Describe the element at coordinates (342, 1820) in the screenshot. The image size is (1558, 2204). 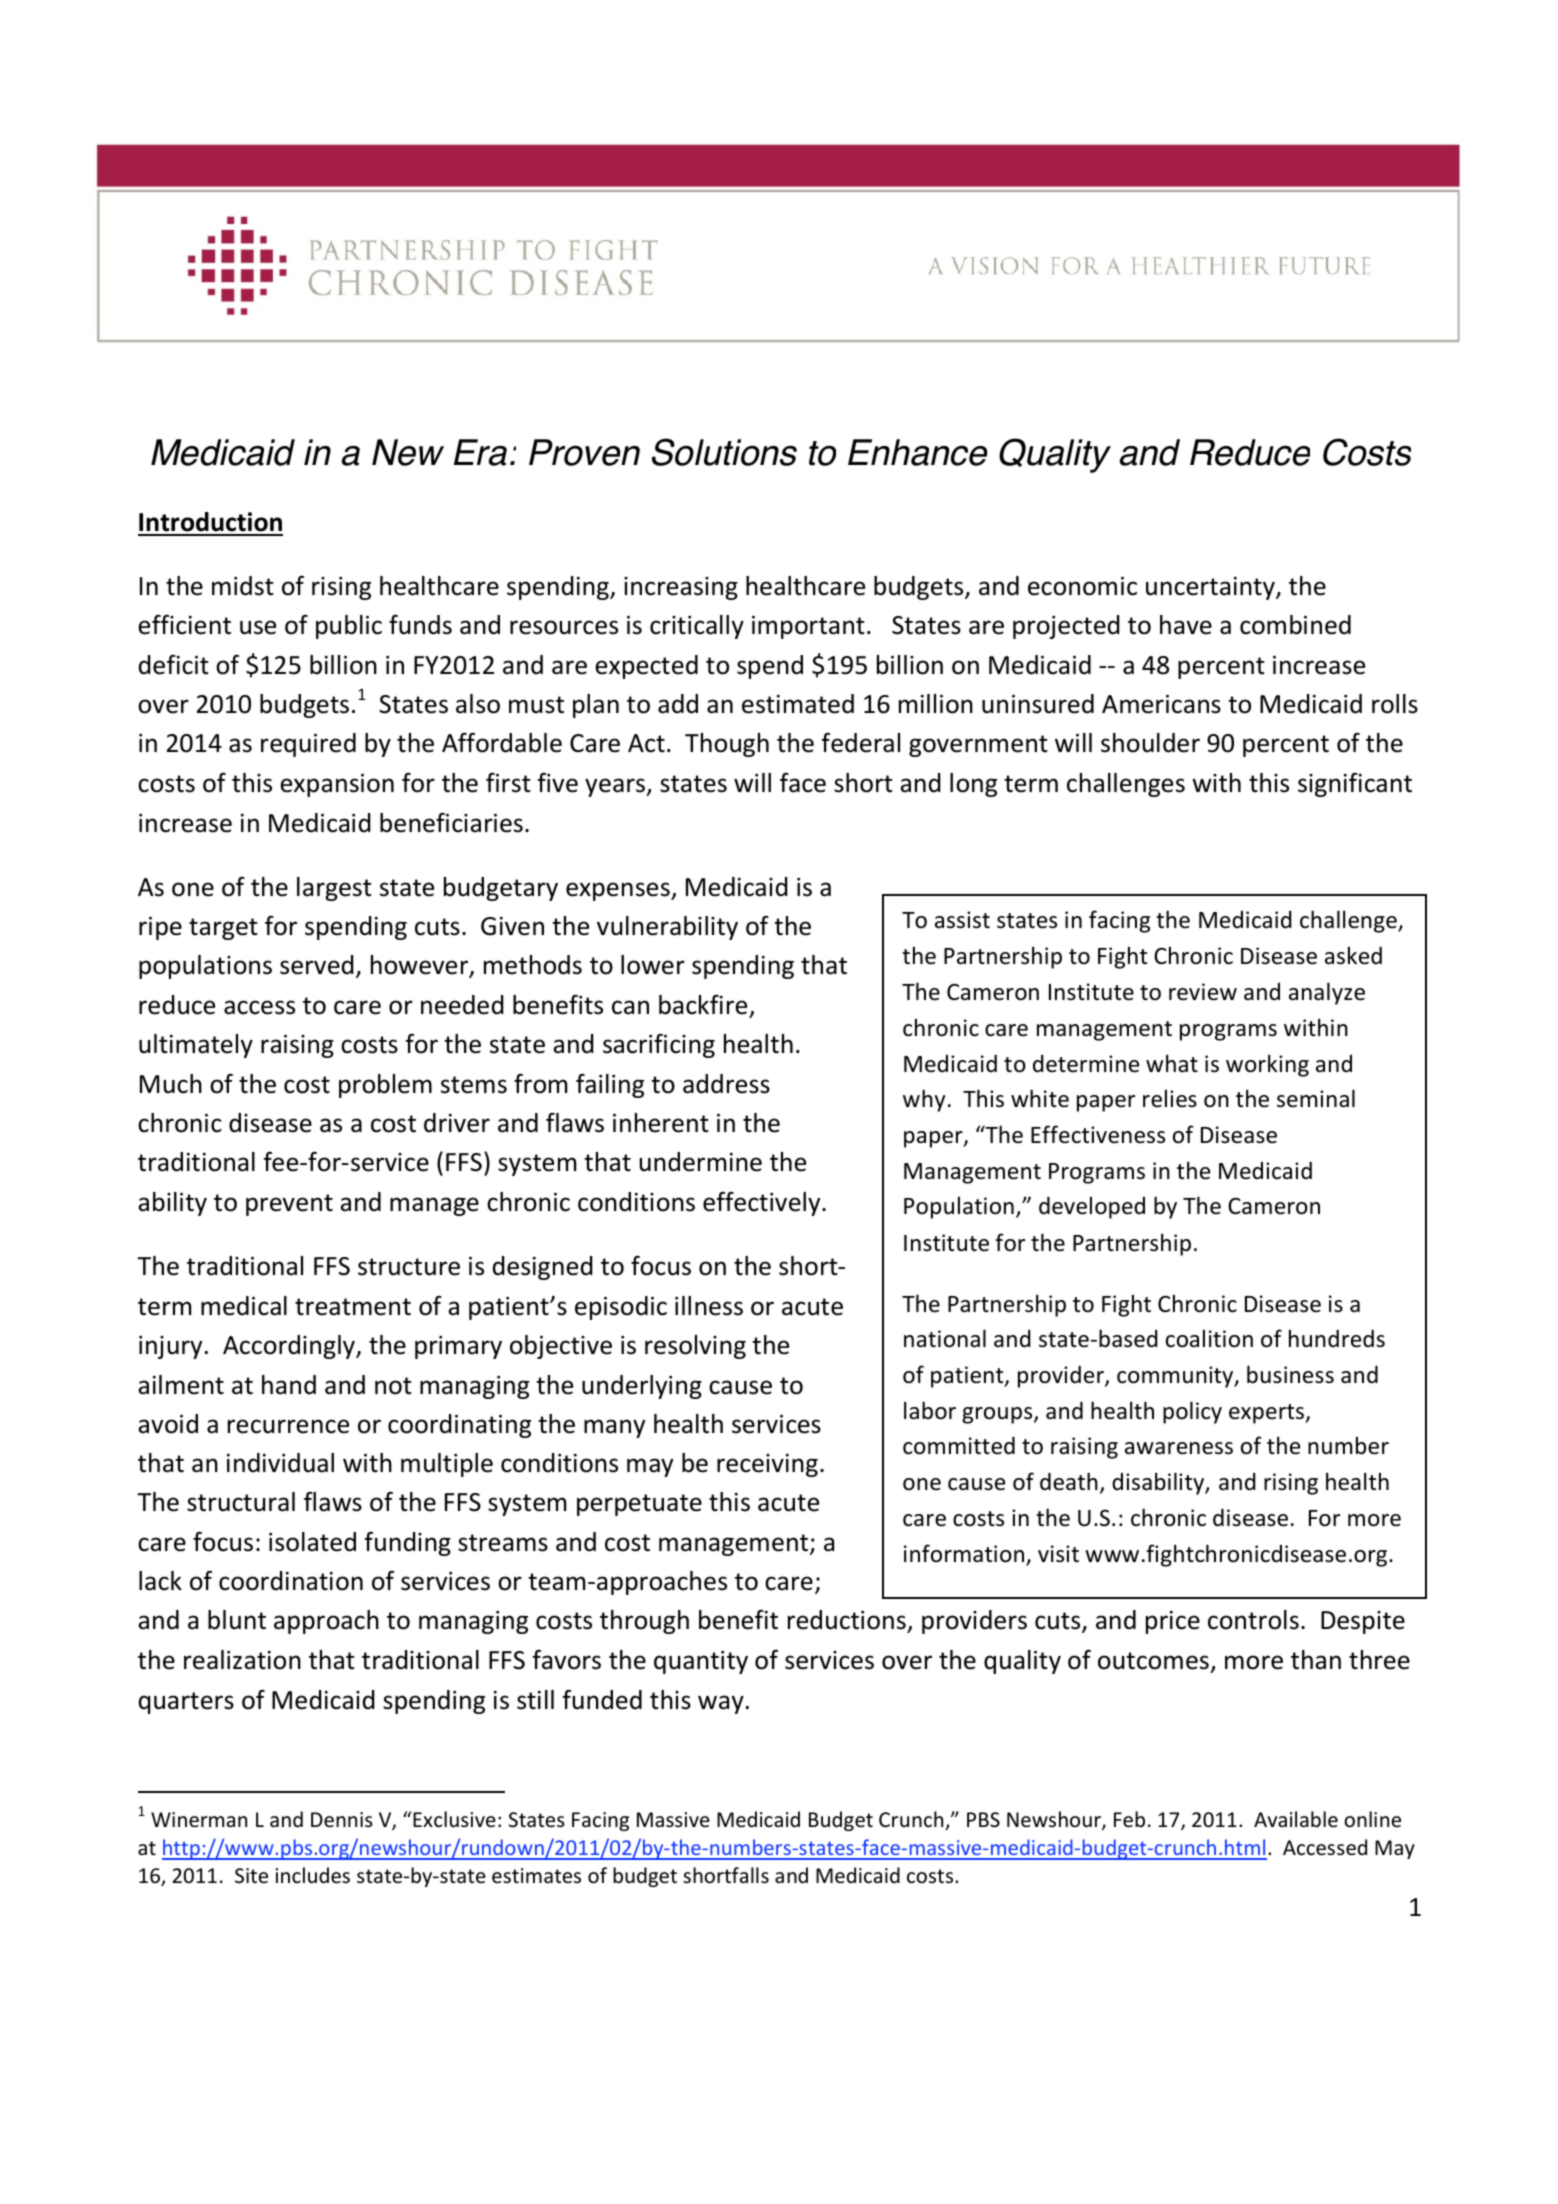
I see `Dennis` at that location.
